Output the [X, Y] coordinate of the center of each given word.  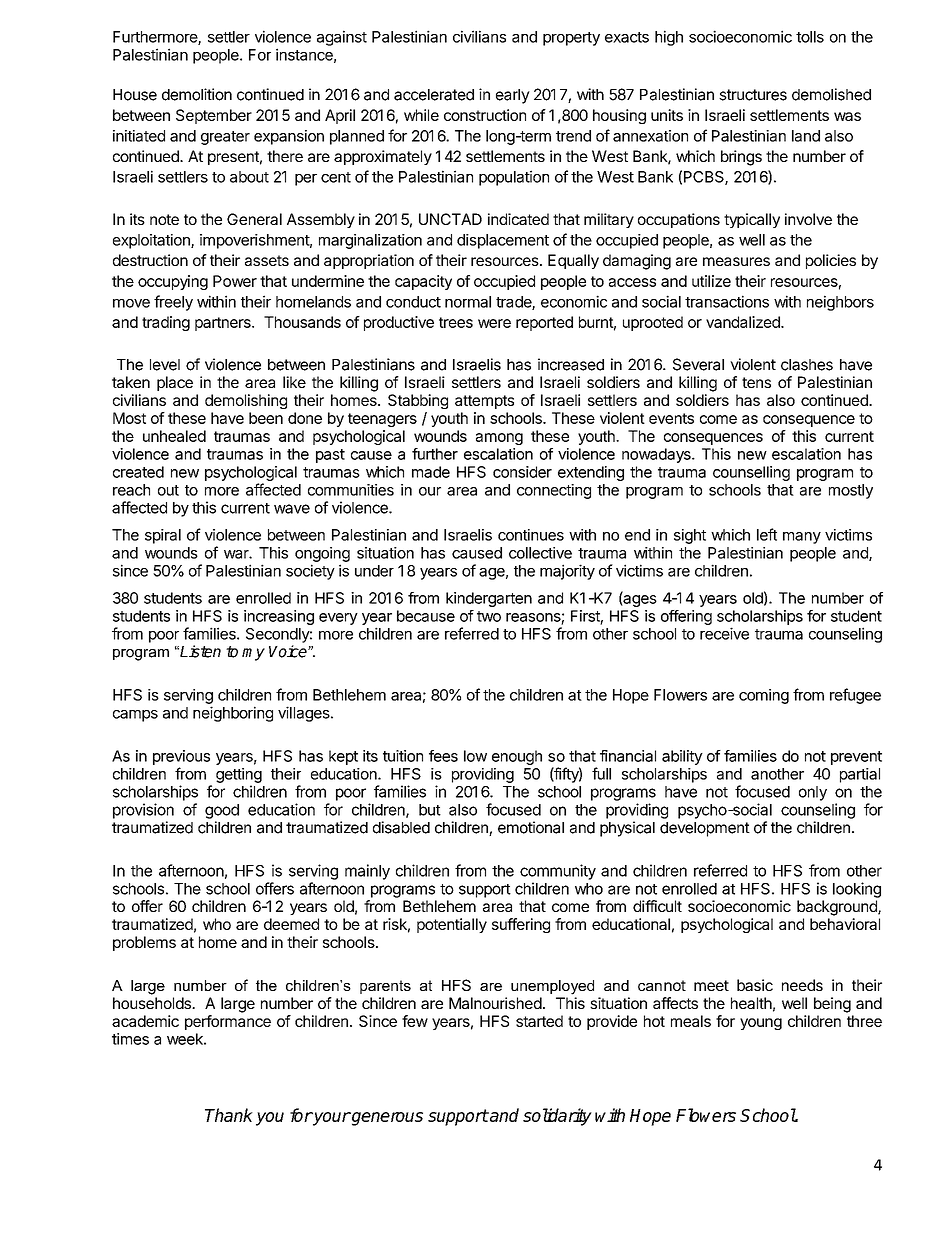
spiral [163, 536]
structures [753, 95]
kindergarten [489, 599]
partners [224, 324]
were [494, 323]
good [222, 811]
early [513, 96]
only [813, 793]
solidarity [557, 1117]
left [767, 534]
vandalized [744, 322]
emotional [531, 827]
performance [228, 1022]
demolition [197, 94]
